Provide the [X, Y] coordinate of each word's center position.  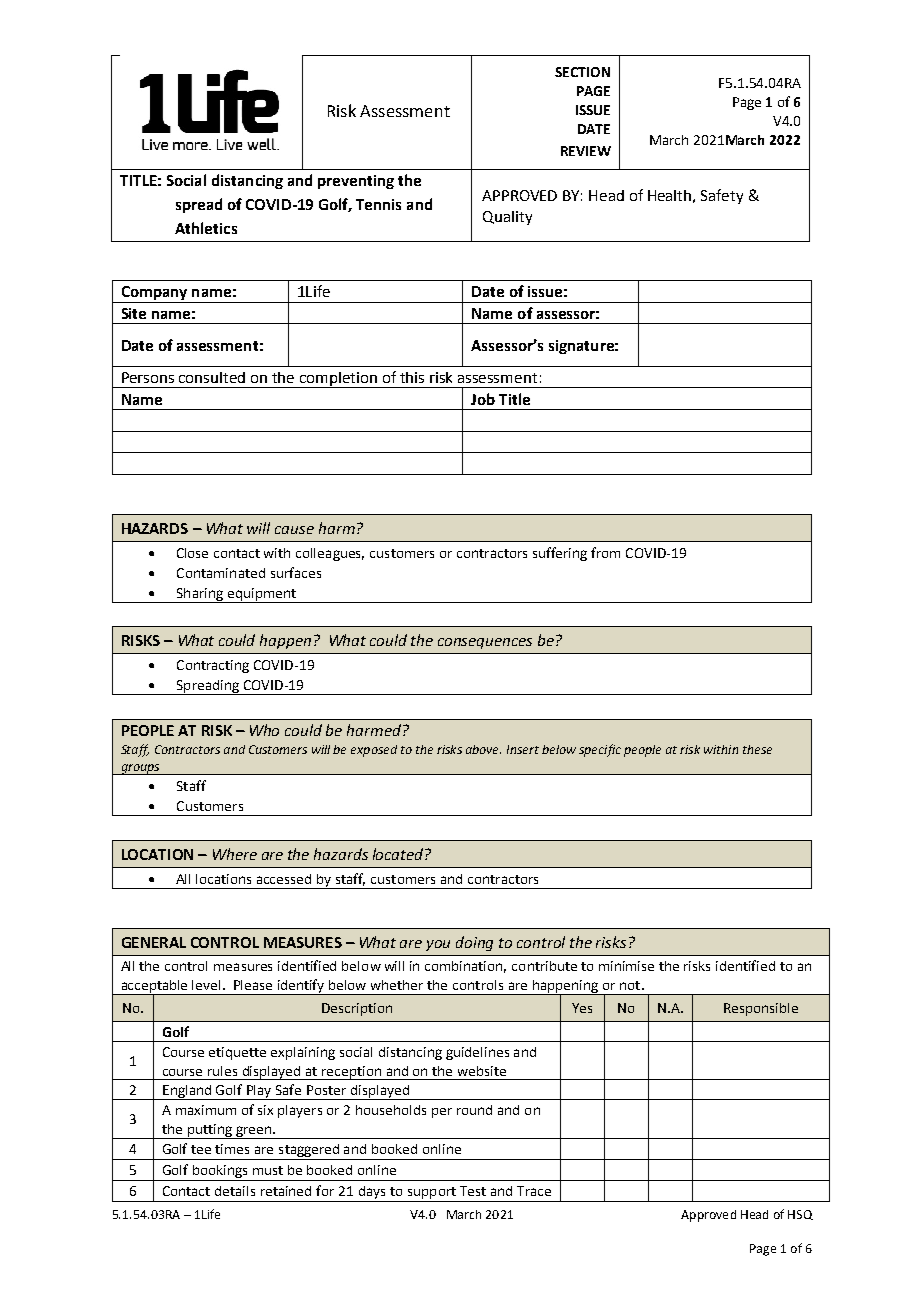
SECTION [582, 72]
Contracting [213, 666]
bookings [220, 1171]
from [605, 552]
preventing [356, 182]
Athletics [206, 228]
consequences [485, 643]
